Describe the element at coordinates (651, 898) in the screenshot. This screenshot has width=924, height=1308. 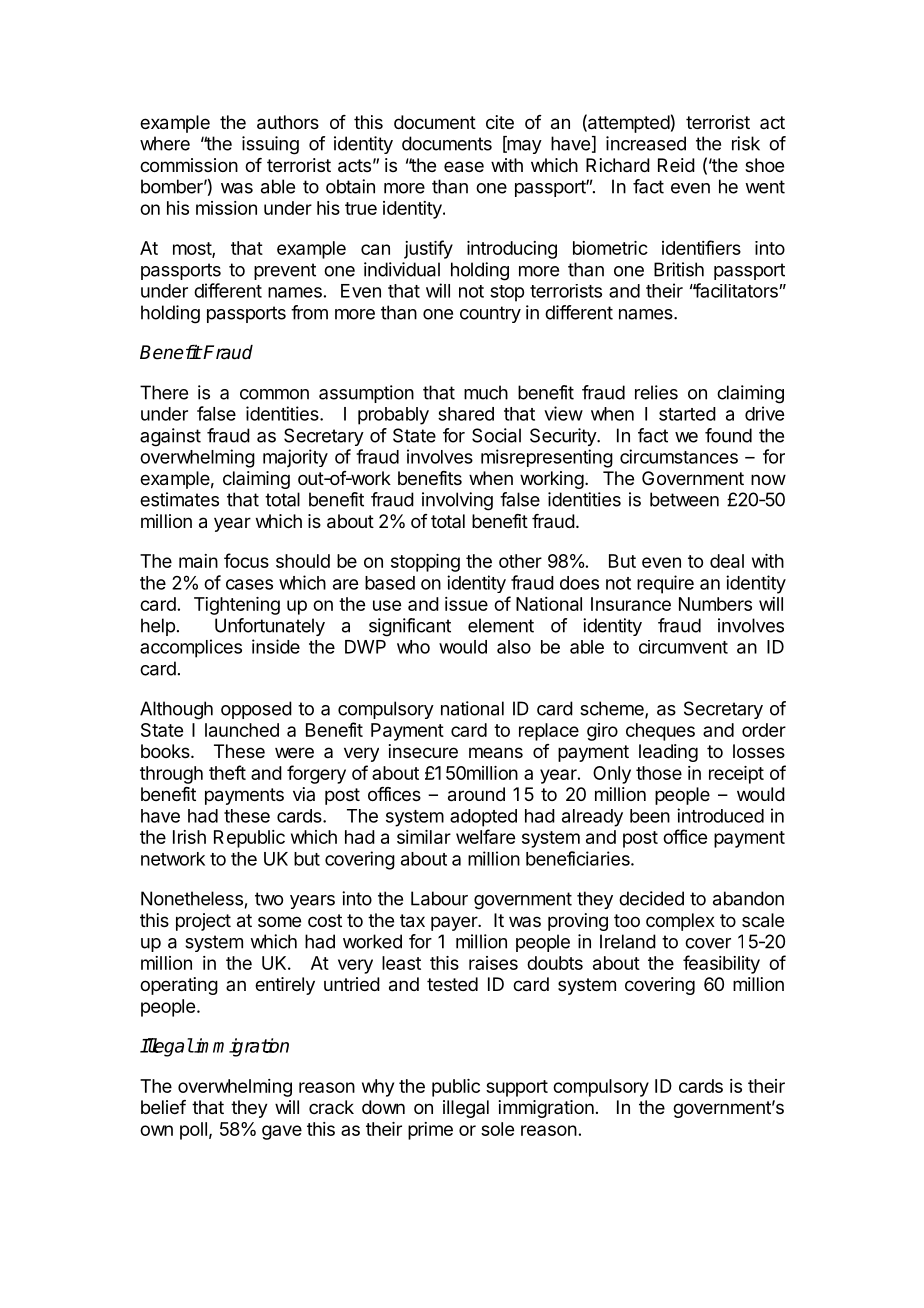
I see `decided` at that location.
